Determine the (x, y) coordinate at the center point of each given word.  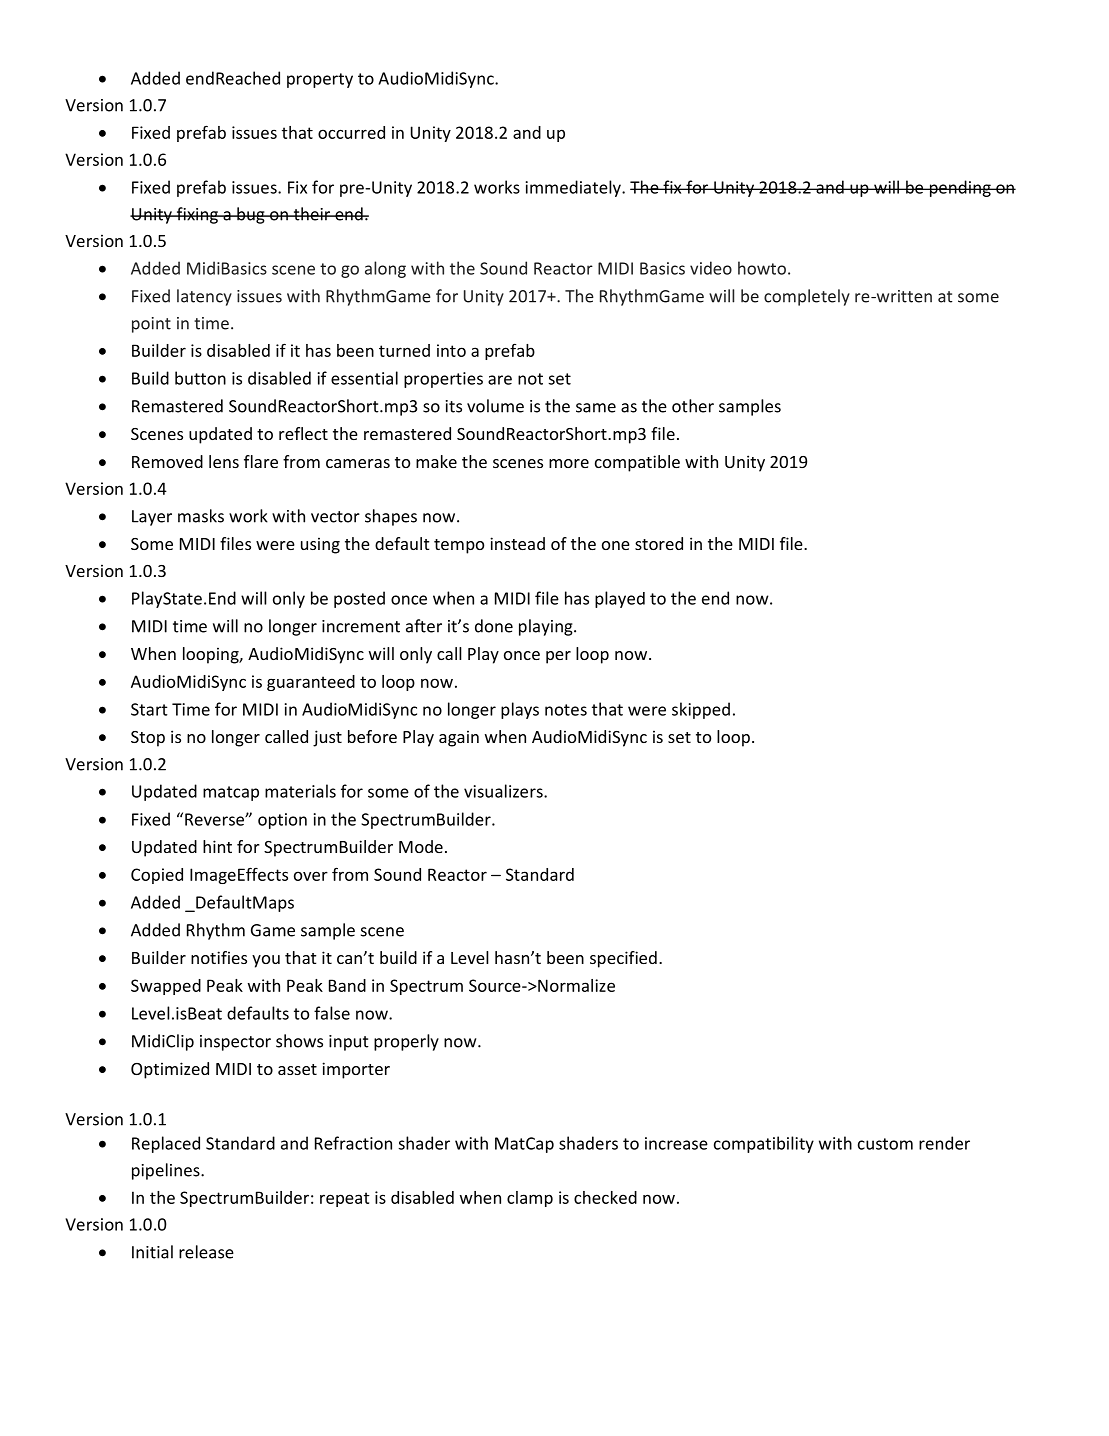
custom (885, 1144)
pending (960, 188)
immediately (574, 188)
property (320, 80)
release (206, 1252)
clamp (530, 1199)
